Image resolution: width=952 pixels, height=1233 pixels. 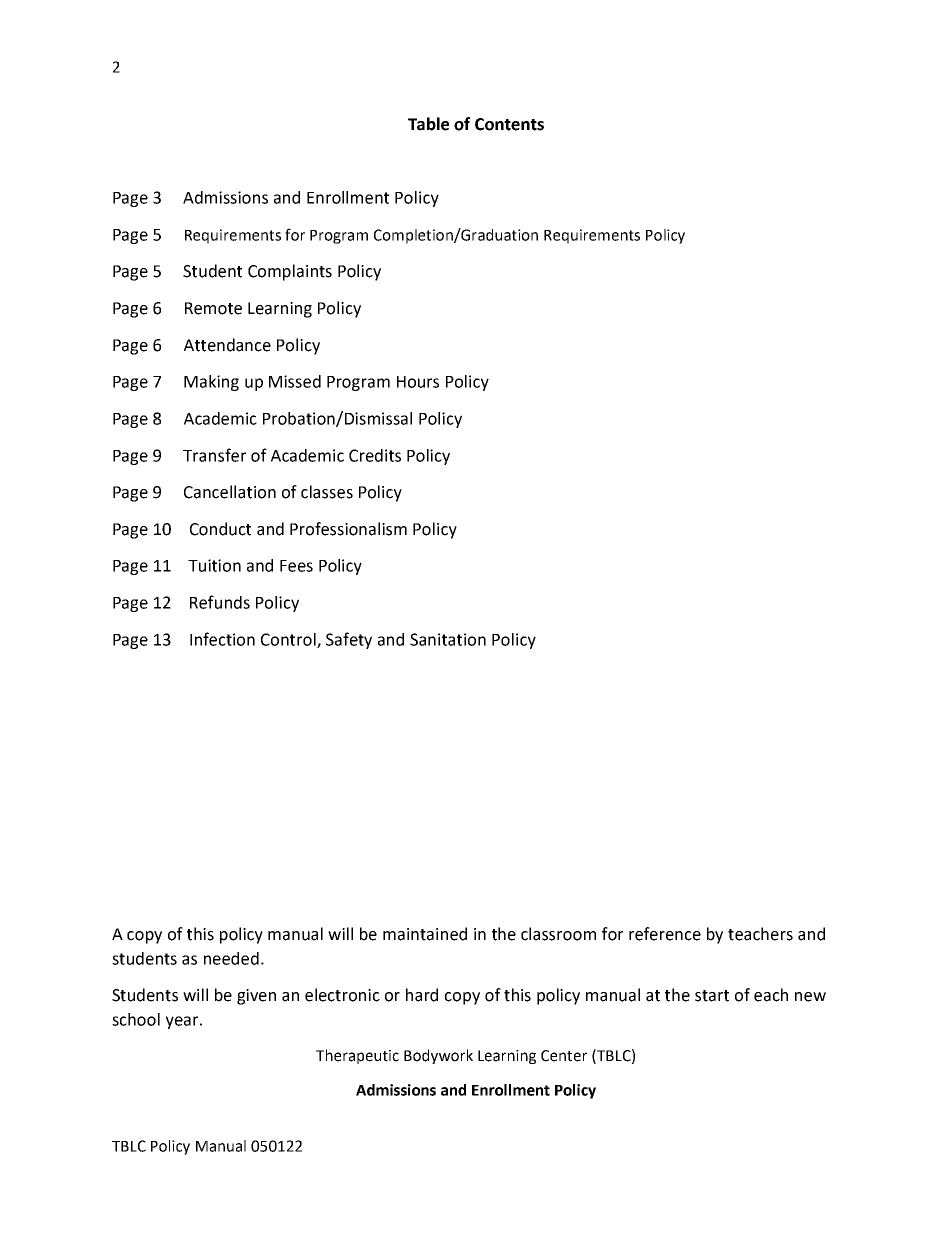 I want to click on Contents, so click(x=509, y=124).
